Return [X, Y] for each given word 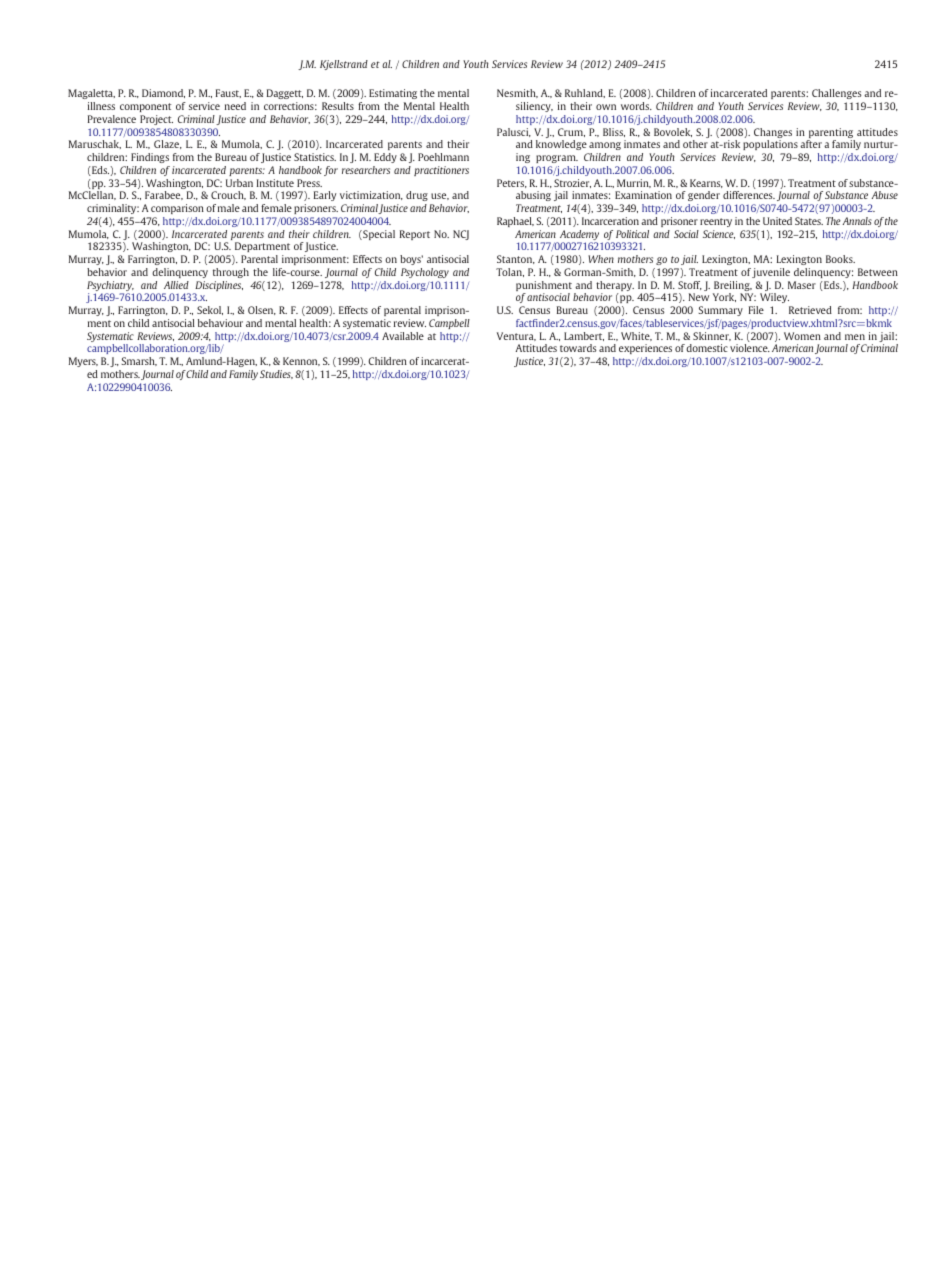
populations [770, 145]
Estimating [393, 94]
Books [840, 259]
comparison [177, 209]
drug [417, 198]
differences [749, 195]
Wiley [775, 300]
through [231, 273]
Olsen [262, 310]
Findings [150, 158]
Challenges [837, 94]
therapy [615, 287]
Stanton [516, 259]
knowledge [561, 145]
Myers [83, 362]
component [145, 107]
